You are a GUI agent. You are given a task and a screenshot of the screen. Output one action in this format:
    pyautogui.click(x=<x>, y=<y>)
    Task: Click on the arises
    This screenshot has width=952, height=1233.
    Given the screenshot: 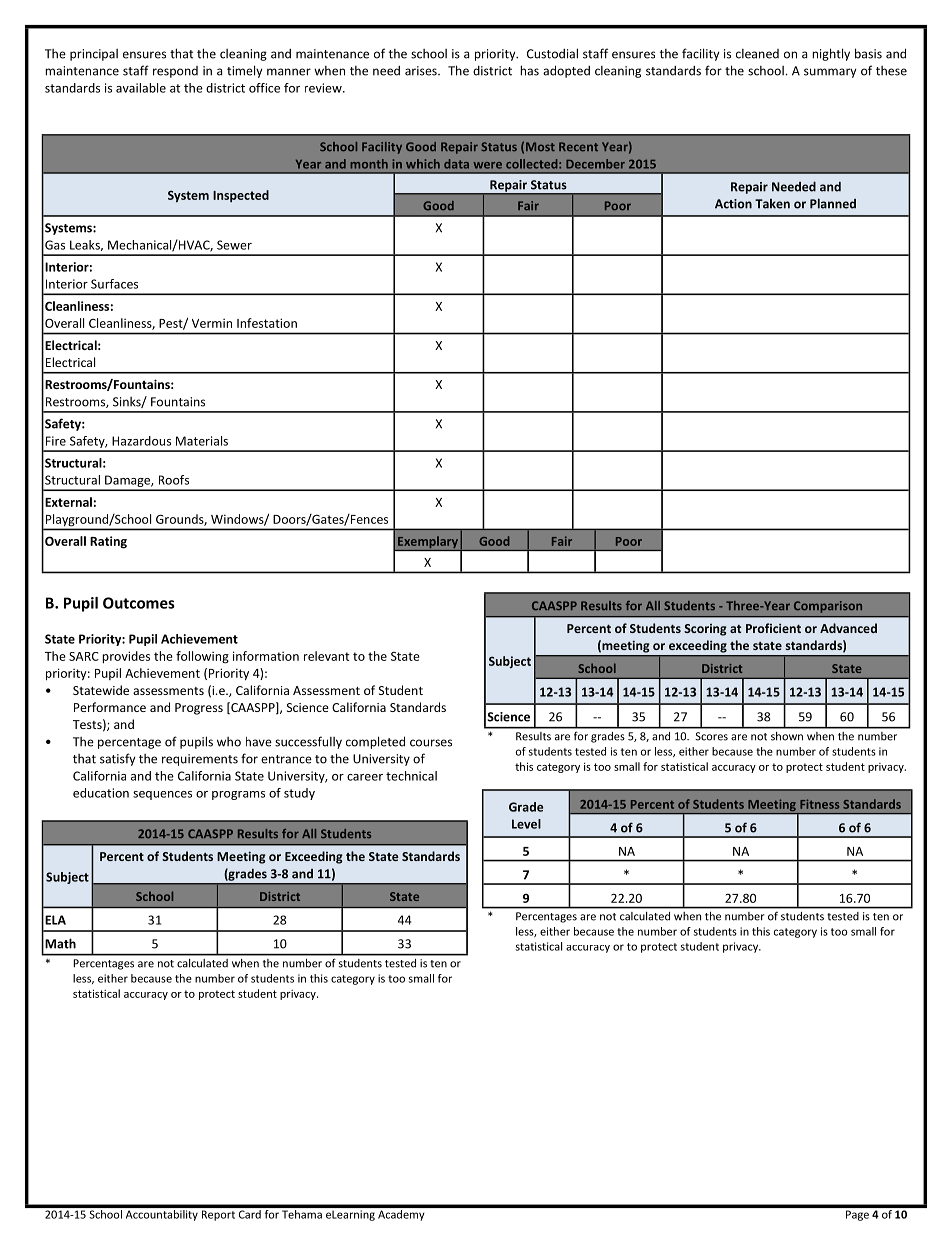 What is the action you would take?
    pyautogui.click(x=422, y=71)
